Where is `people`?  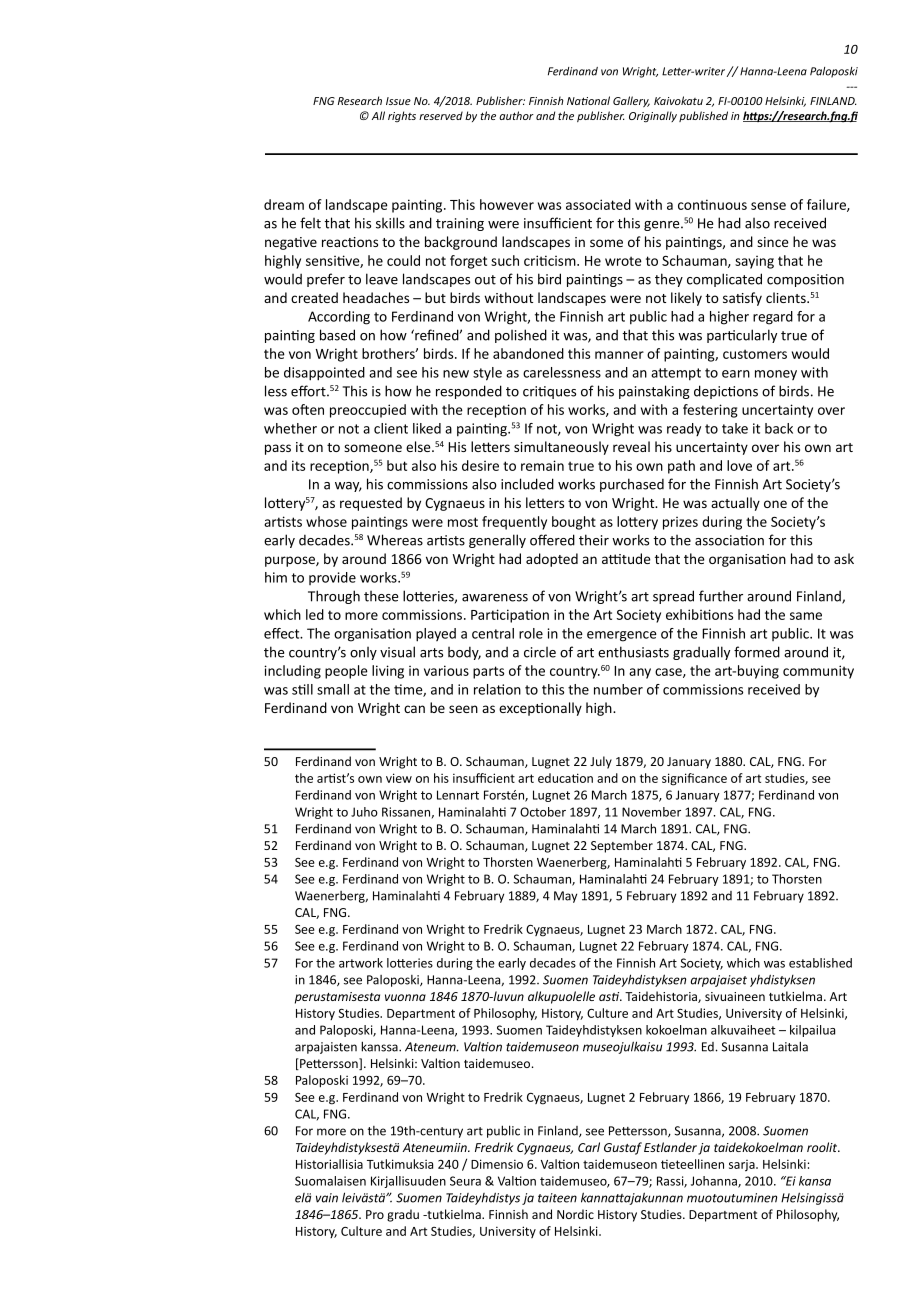
people is located at coordinates (346, 672).
